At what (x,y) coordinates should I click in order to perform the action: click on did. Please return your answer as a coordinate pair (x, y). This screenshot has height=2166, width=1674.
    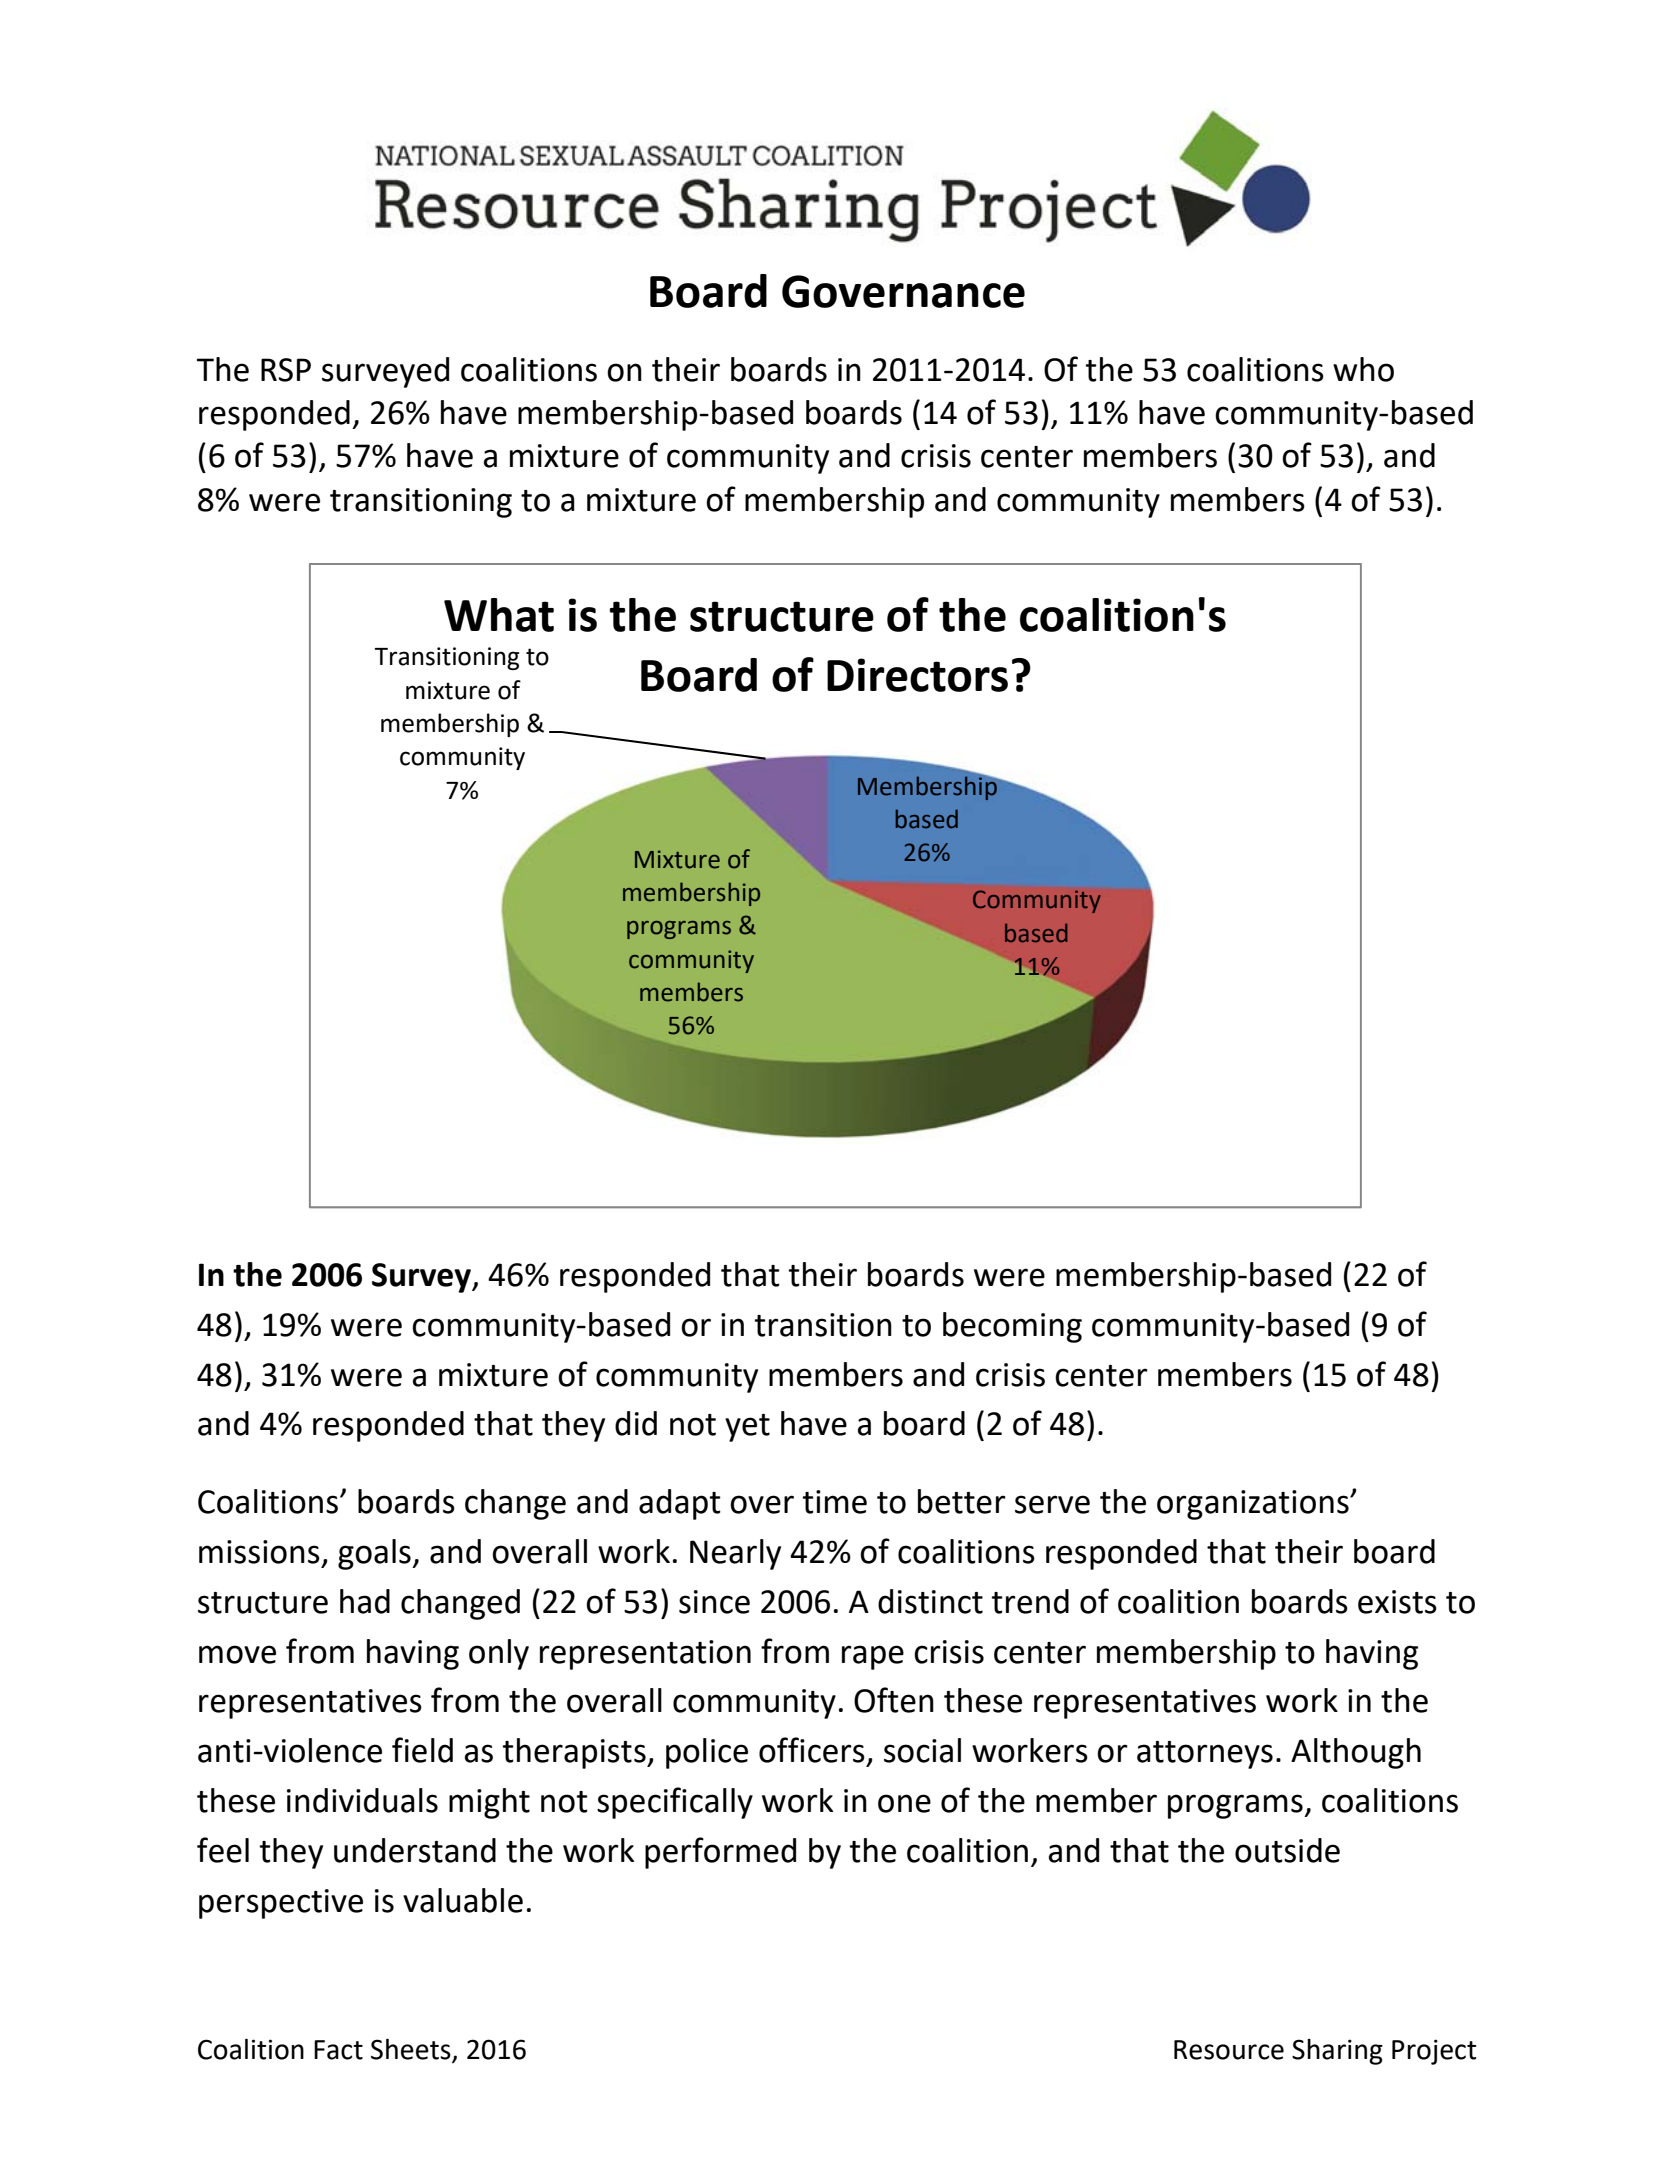
    Looking at the image, I should click on (636, 1423).
